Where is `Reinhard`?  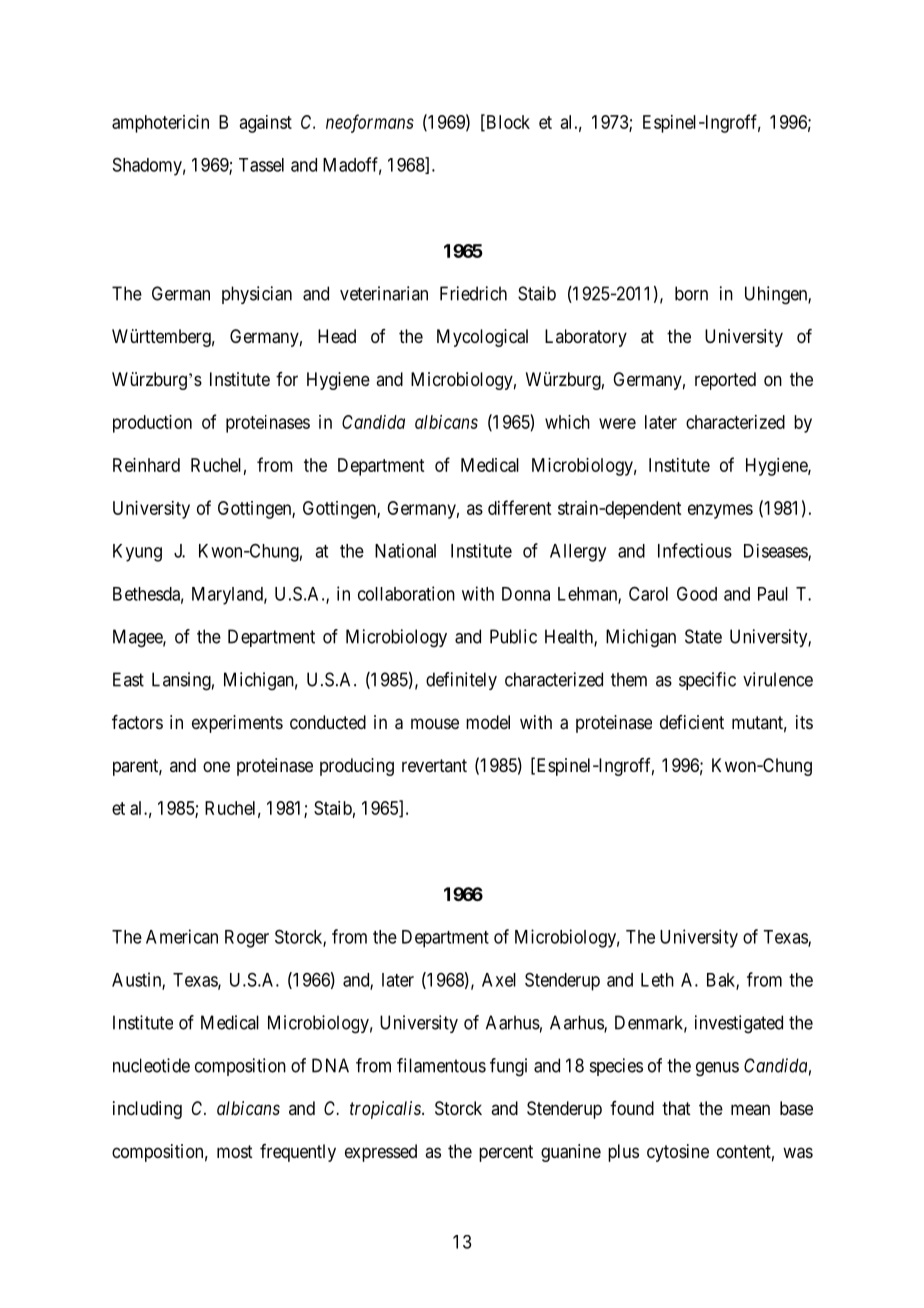
Reinhard is located at coordinates (146, 465).
